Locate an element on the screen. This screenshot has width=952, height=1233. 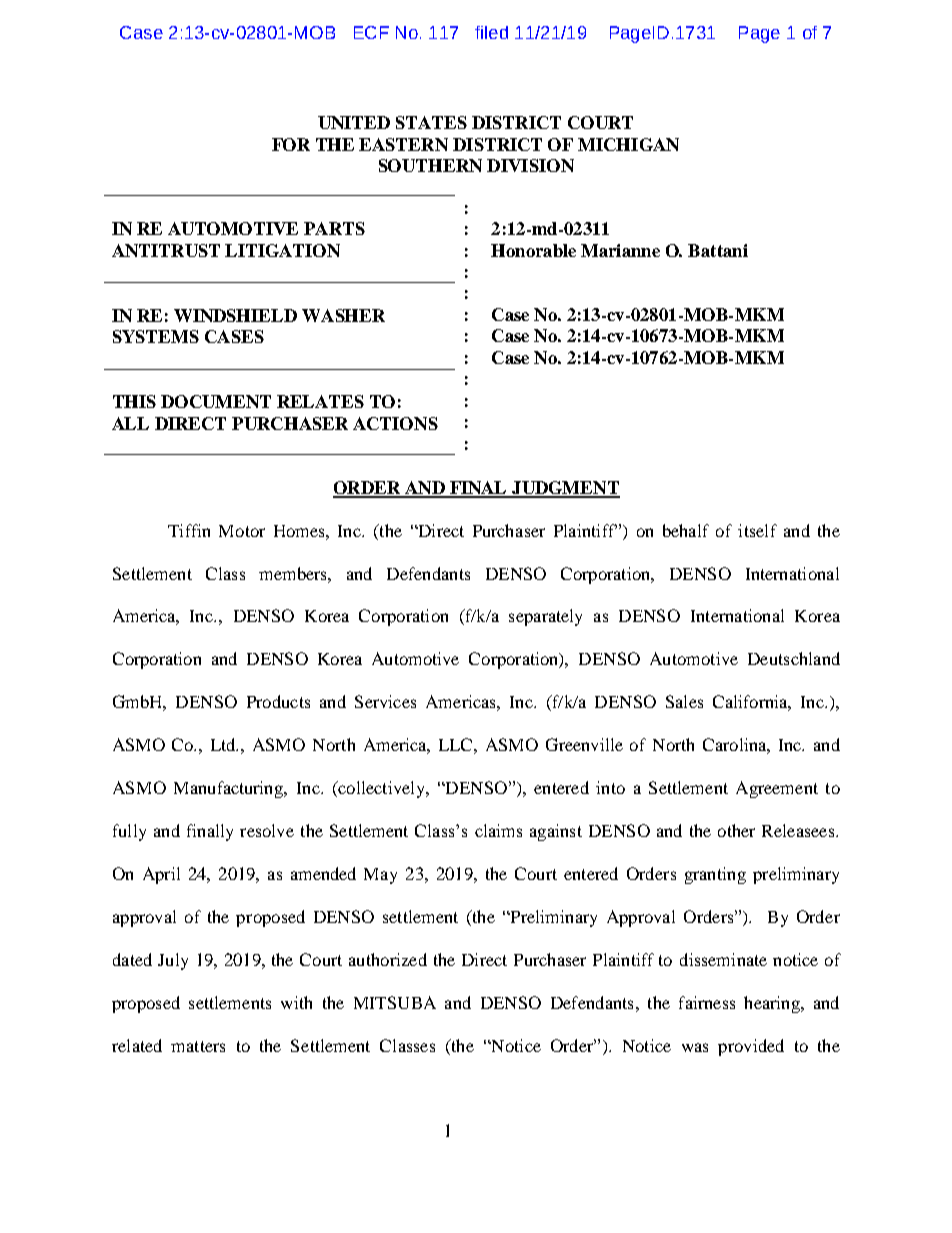
DOCUMENT is located at coordinates (216, 401).
